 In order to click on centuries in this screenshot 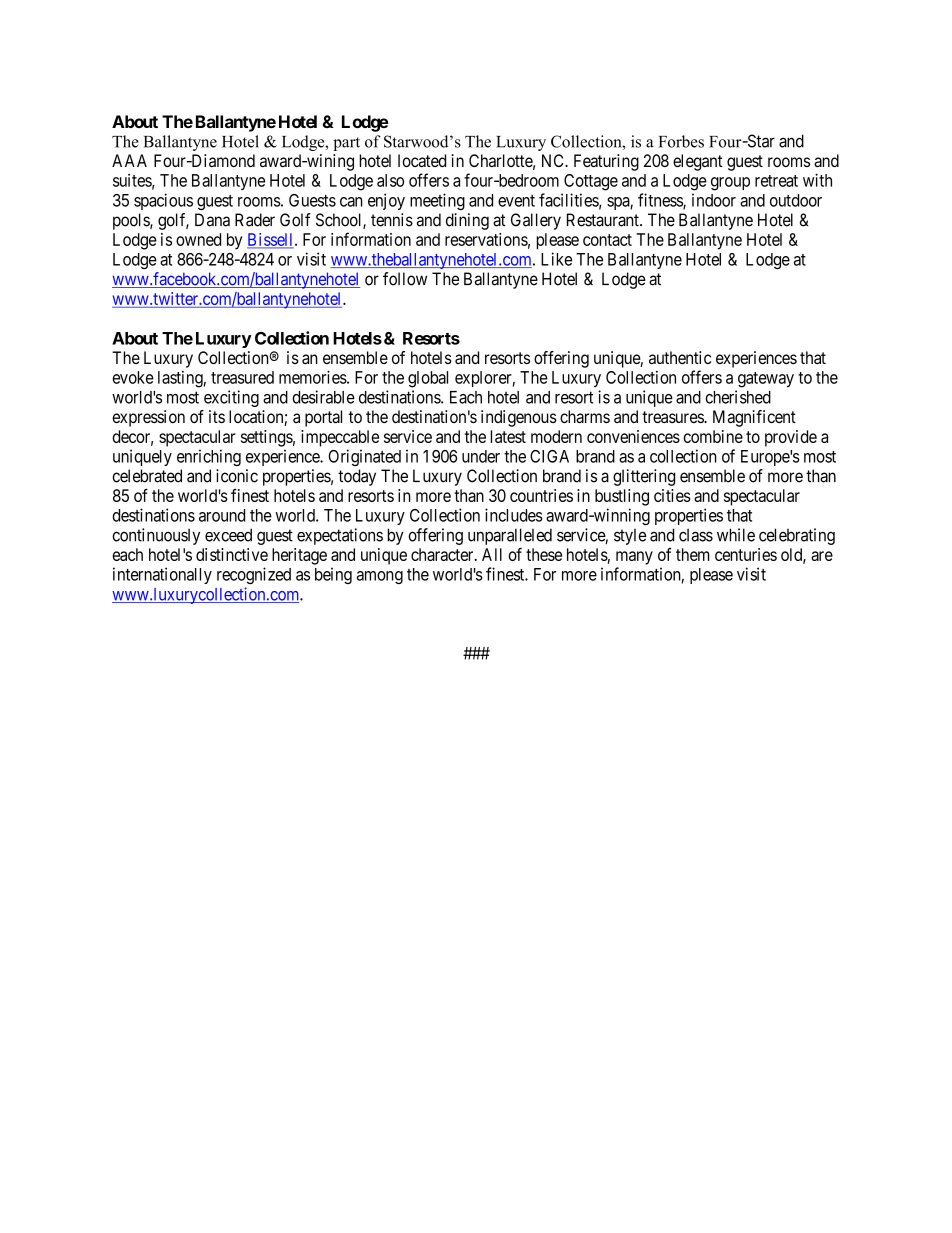, I will do `click(746, 554)`.
